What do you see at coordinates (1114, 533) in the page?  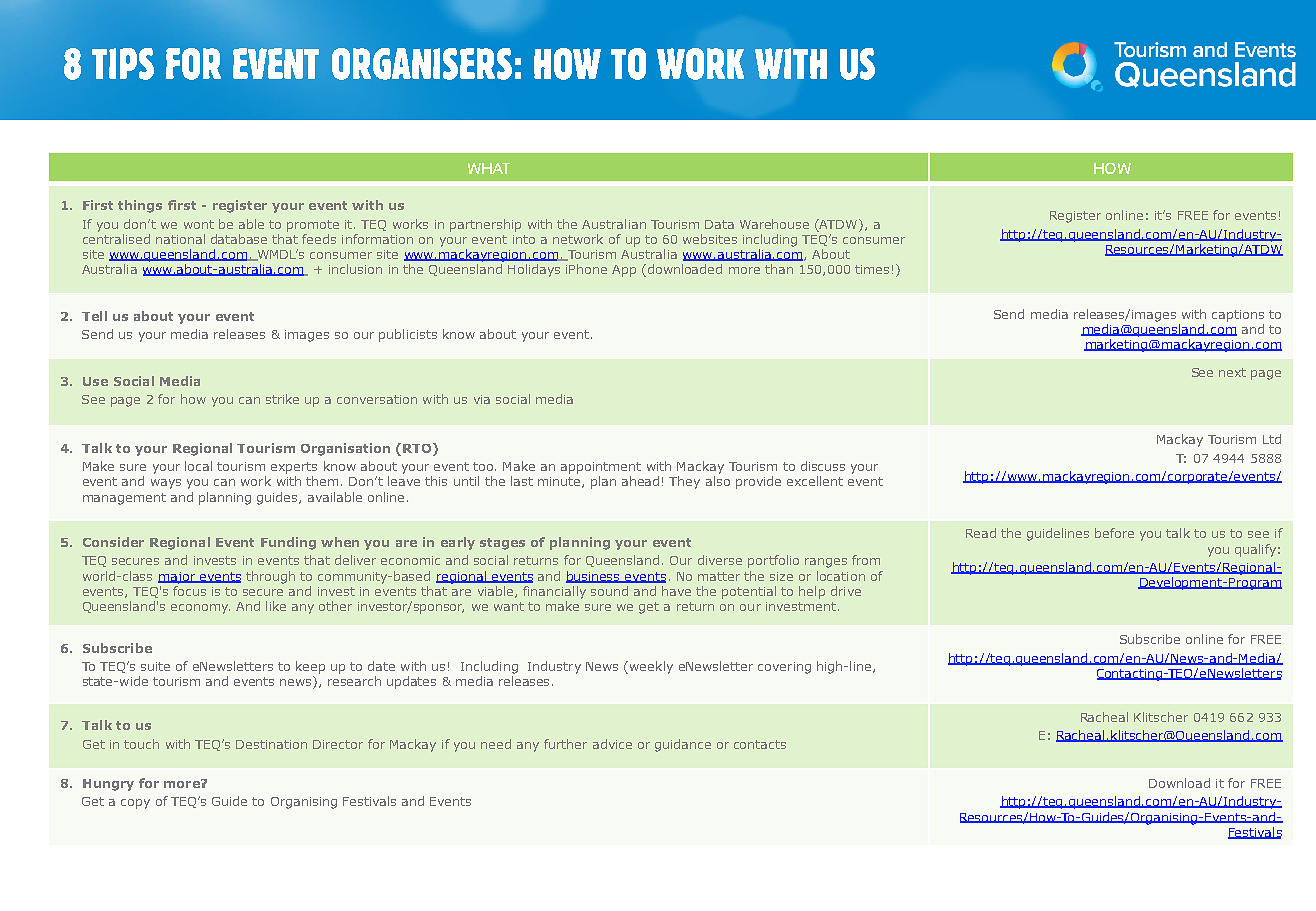 I see `before` at bounding box center [1114, 533].
